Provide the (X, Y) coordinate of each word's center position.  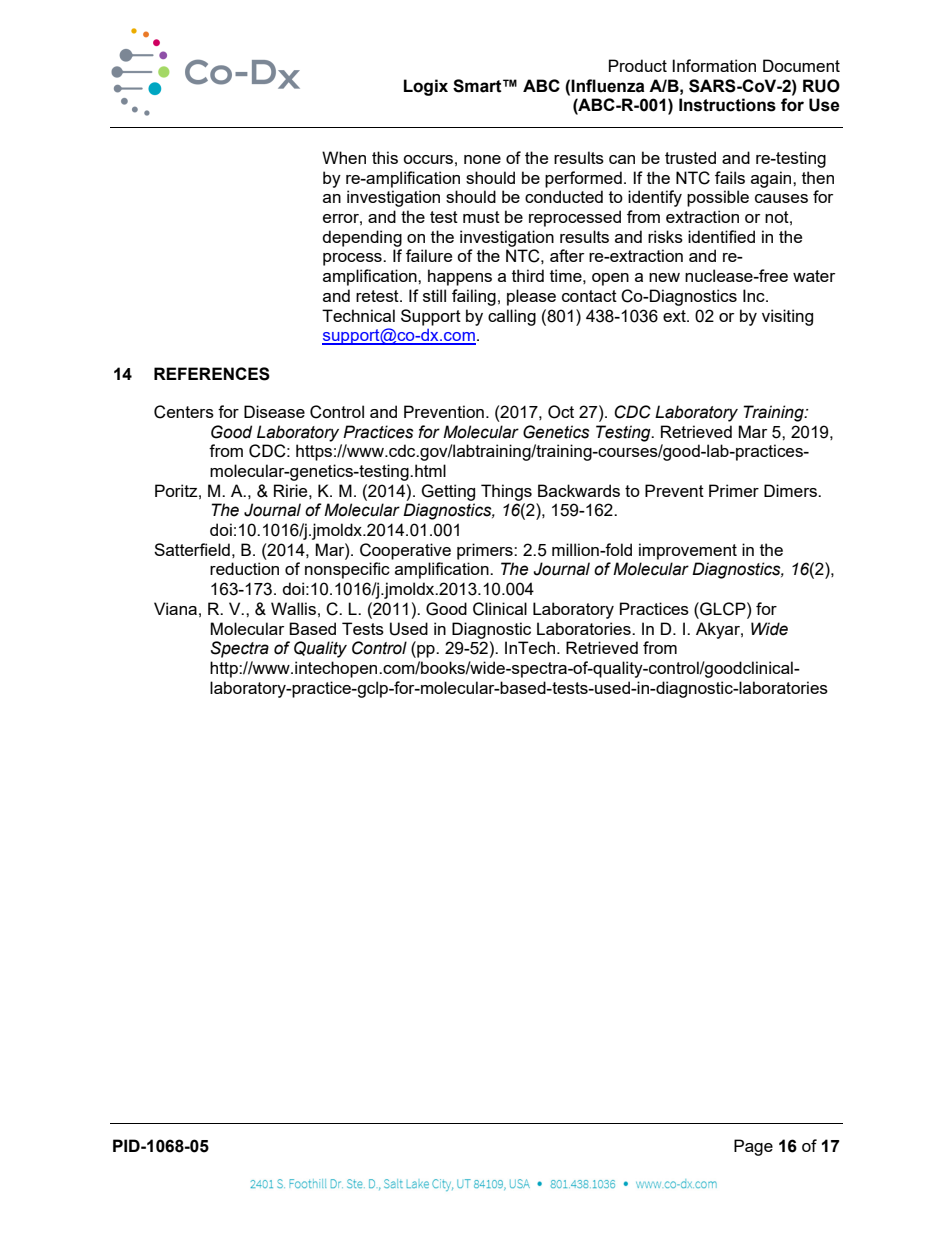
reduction (244, 568)
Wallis (293, 608)
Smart (478, 86)
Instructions (727, 105)
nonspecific (347, 570)
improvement (688, 551)
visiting (787, 317)
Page (753, 1147)
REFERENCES (212, 374)
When (344, 157)
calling (512, 317)
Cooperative (405, 551)
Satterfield (192, 549)
